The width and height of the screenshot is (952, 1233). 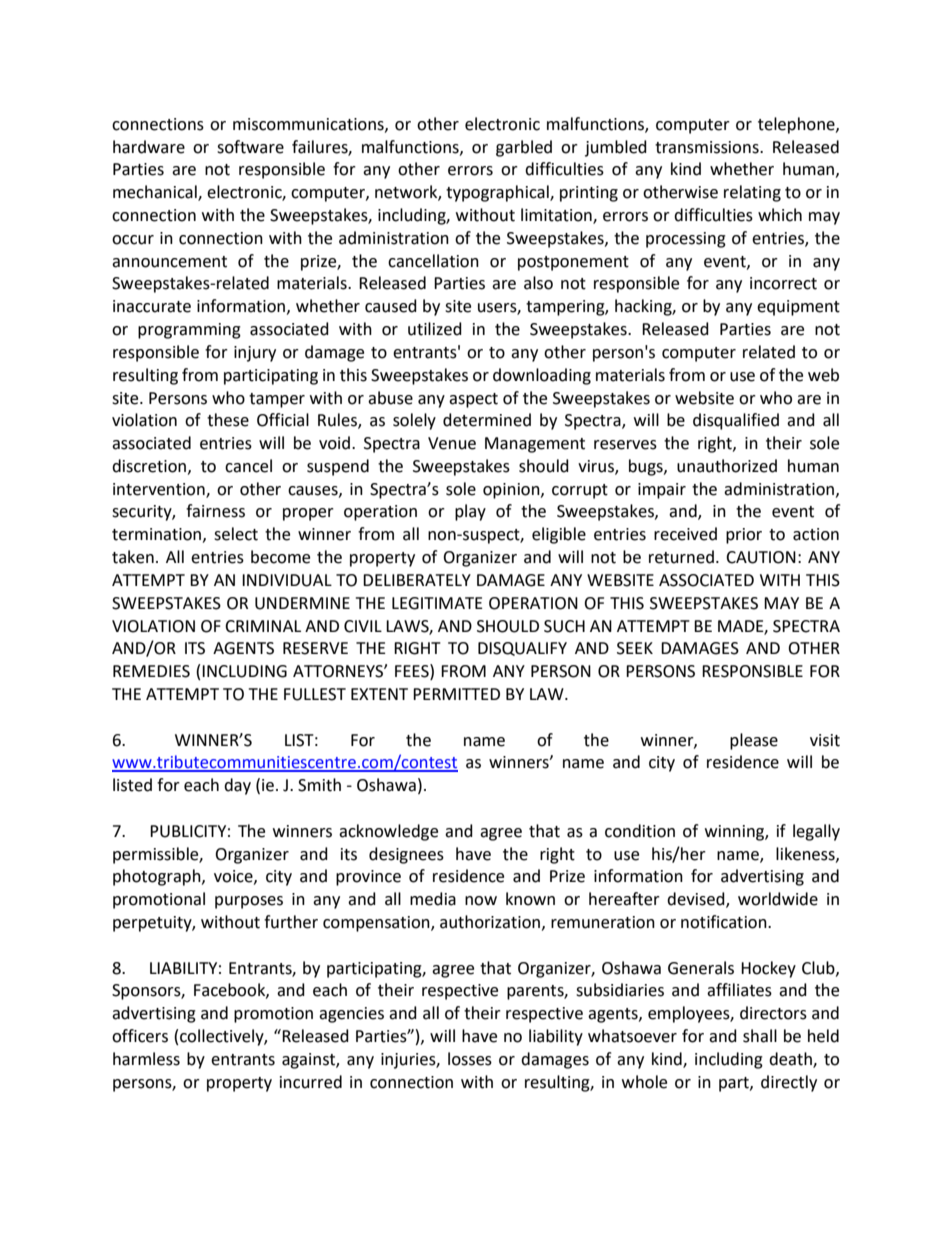 What do you see at coordinates (250, 147) in the screenshot?
I see `software` at bounding box center [250, 147].
